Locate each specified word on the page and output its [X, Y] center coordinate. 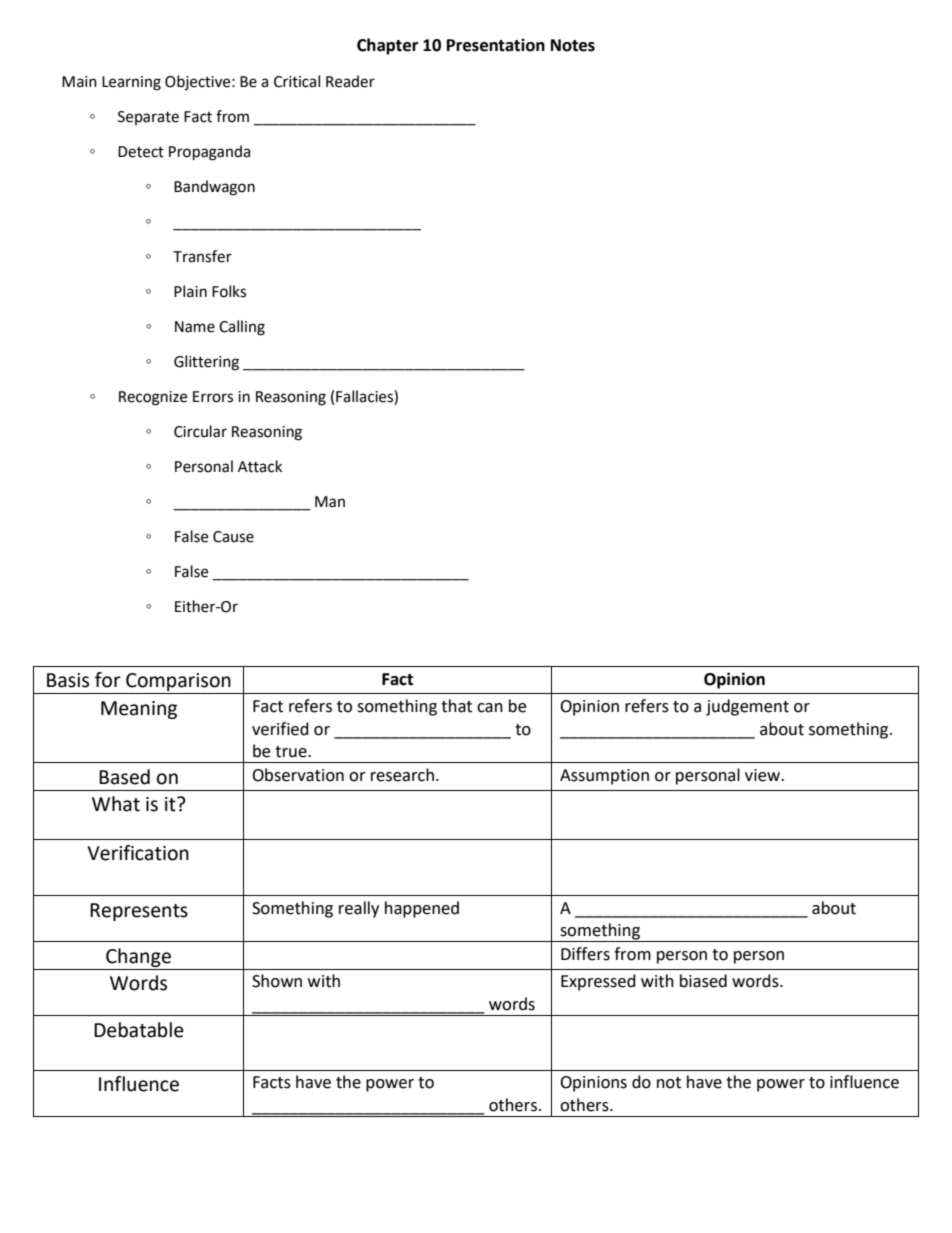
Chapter [387, 46]
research [402, 775]
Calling [242, 328]
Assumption [604, 777]
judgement [747, 707]
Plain [190, 291]
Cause [233, 537]
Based [124, 777]
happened [422, 909]
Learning [131, 83]
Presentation [496, 45]
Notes [573, 45]
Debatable [139, 1030]
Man [330, 502]
